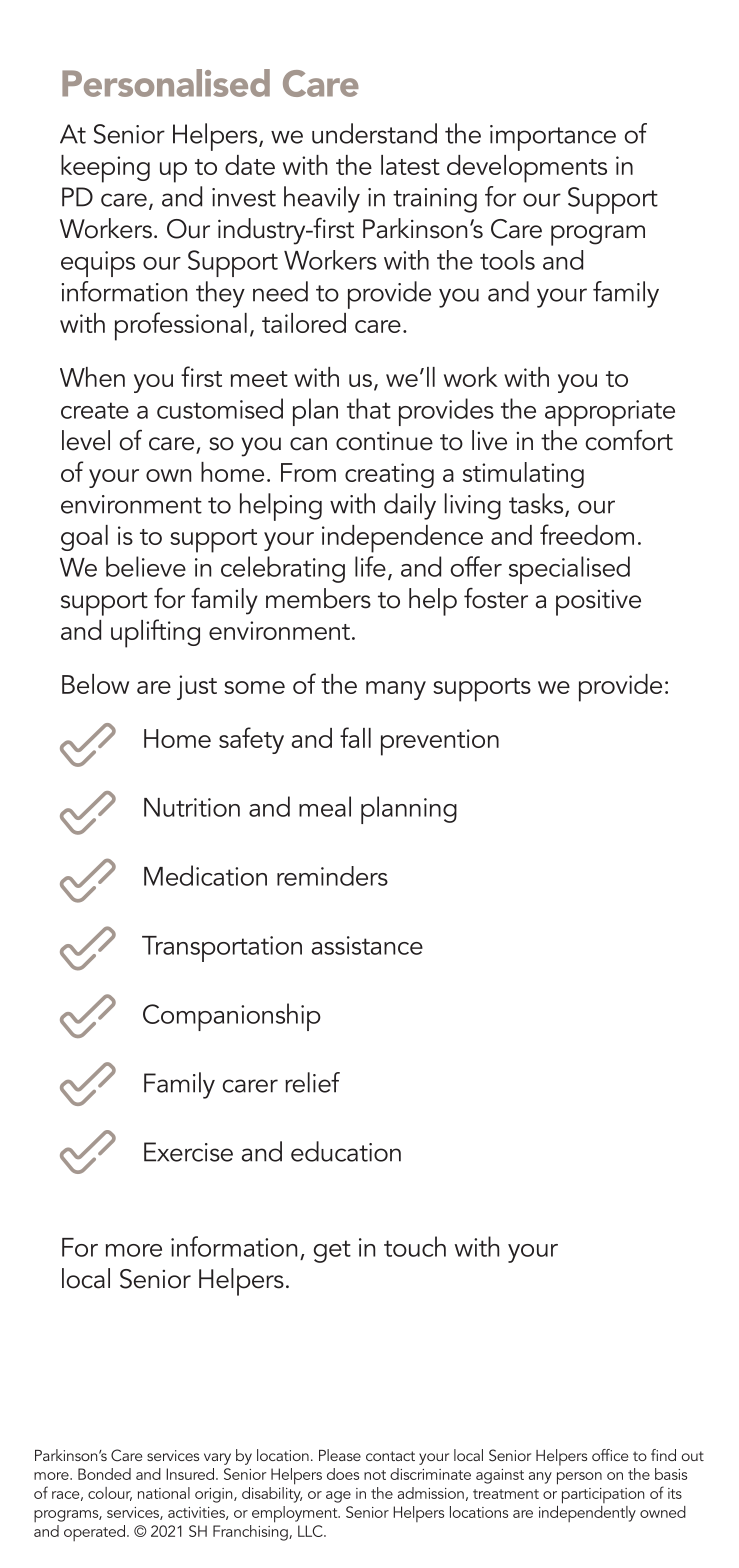 The height and width of the screenshot is (1568, 739). Describe the element at coordinates (415, 1246) in the screenshot. I see `touch` at that location.
